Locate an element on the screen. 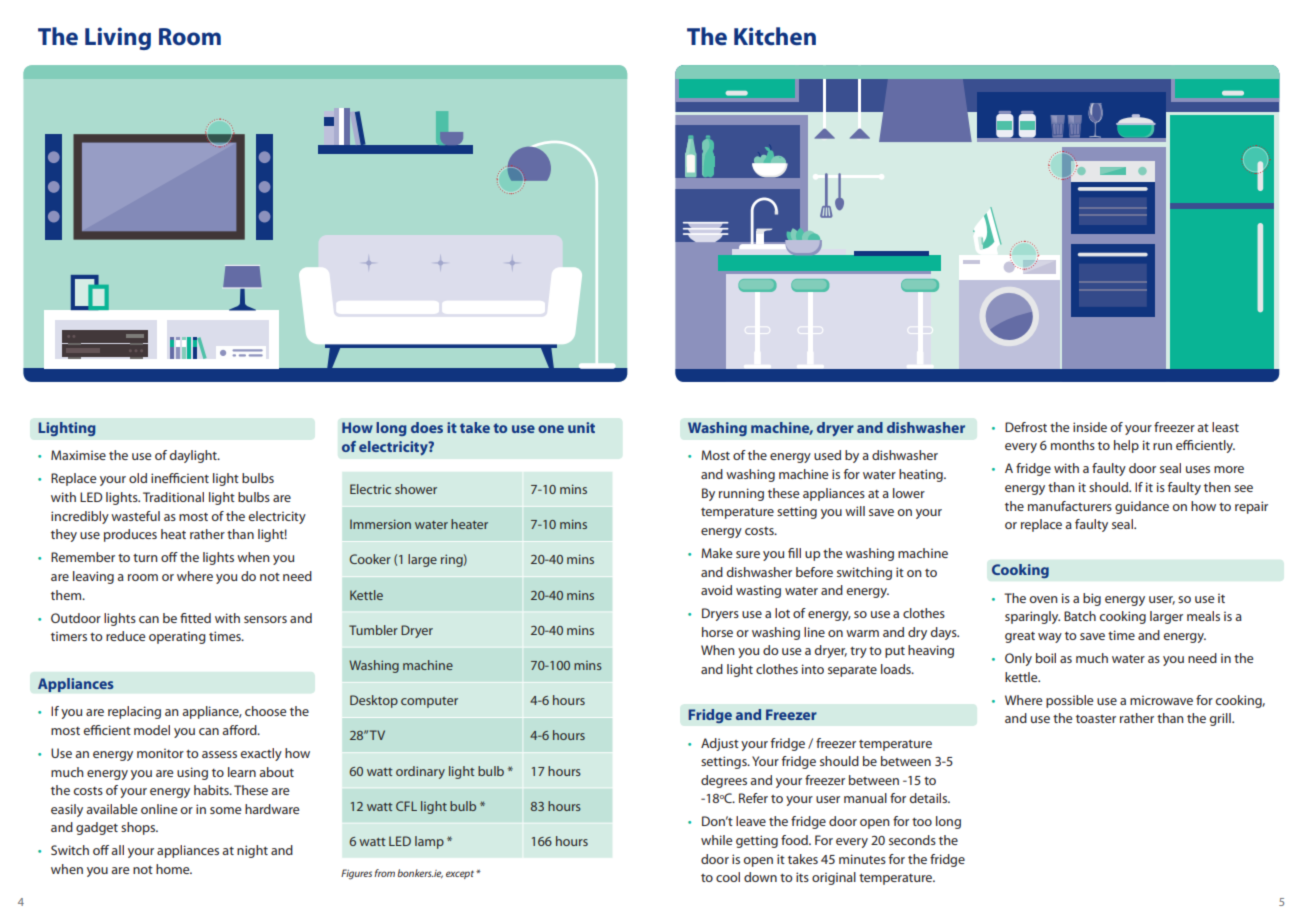 Image resolution: width=1303 pixels, height=924 pixels. while is located at coordinates (716, 840).
